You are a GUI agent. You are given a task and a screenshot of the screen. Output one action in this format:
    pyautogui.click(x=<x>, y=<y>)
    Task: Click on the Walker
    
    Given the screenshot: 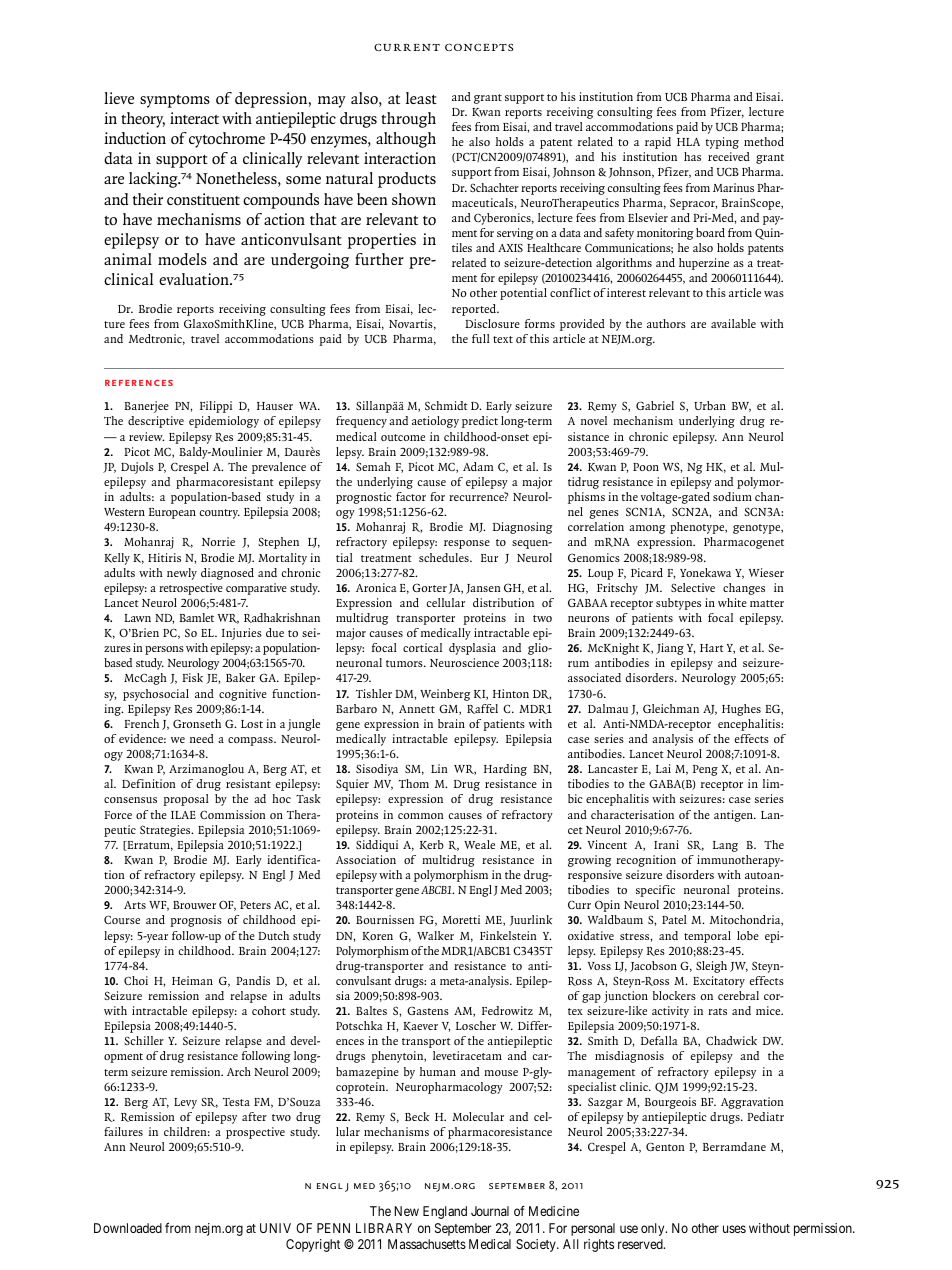 What is the action you would take?
    pyautogui.click(x=435, y=935)
